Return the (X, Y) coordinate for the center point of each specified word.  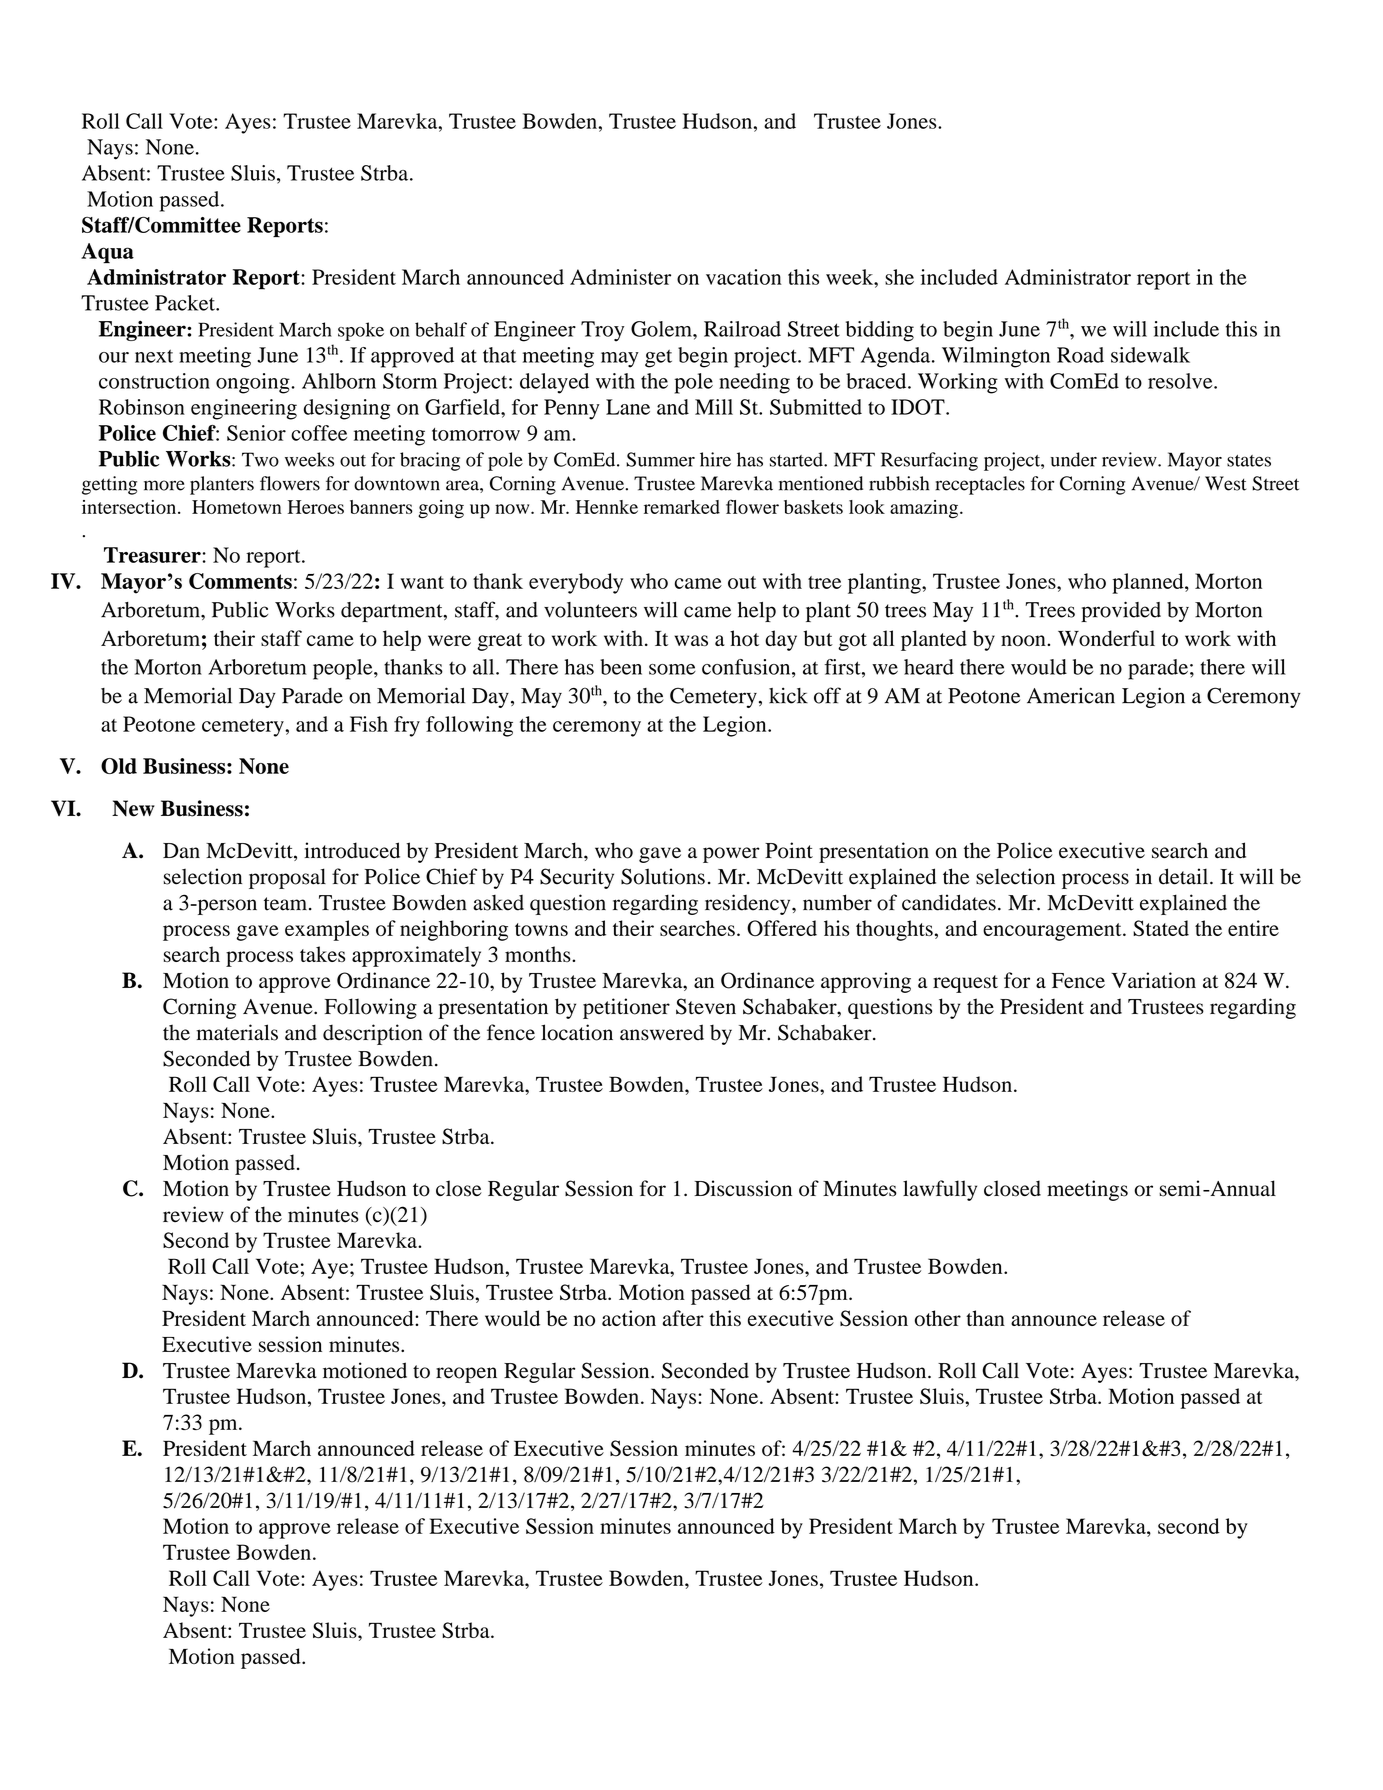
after (683, 1318)
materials (237, 1032)
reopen (466, 1375)
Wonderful (1106, 638)
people (344, 669)
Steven (706, 1006)
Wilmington (996, 357)
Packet (186, 303)
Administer (620, 277)
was (691, 640)
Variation (1153, 980)
